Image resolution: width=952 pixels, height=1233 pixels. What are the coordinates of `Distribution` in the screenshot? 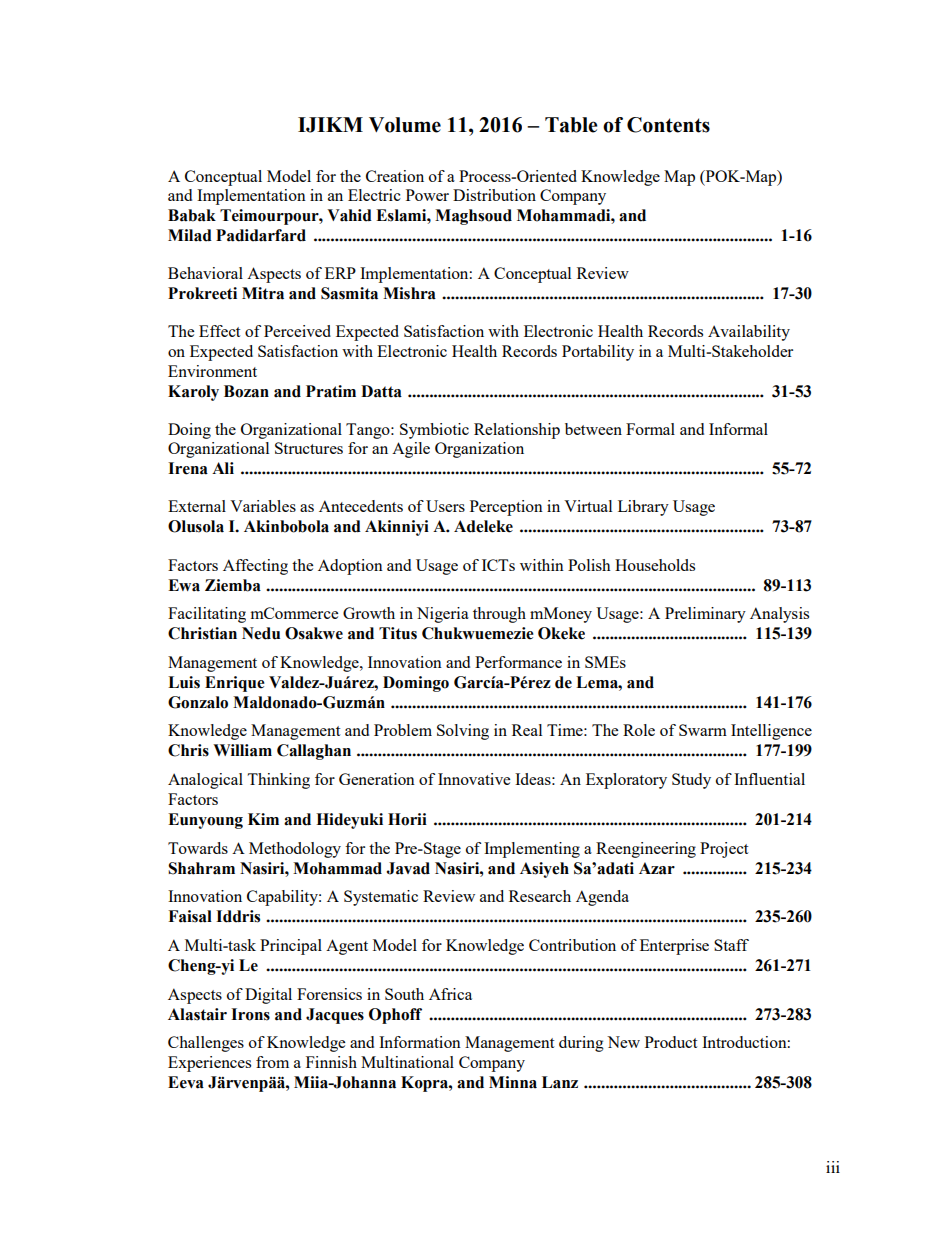 It's located at (494, 195).
